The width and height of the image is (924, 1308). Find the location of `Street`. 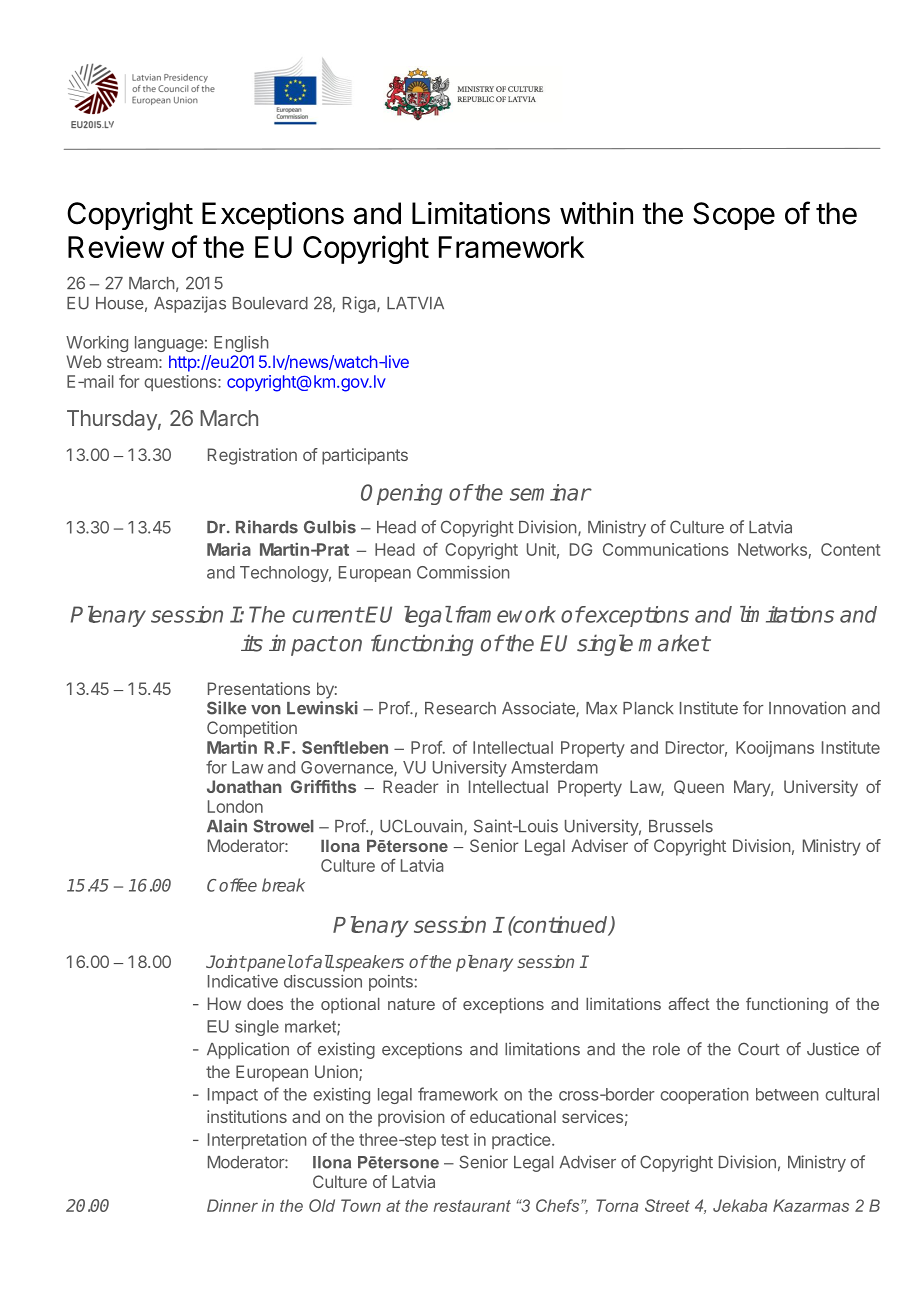

Street is located at coordinates (667, 1205).
